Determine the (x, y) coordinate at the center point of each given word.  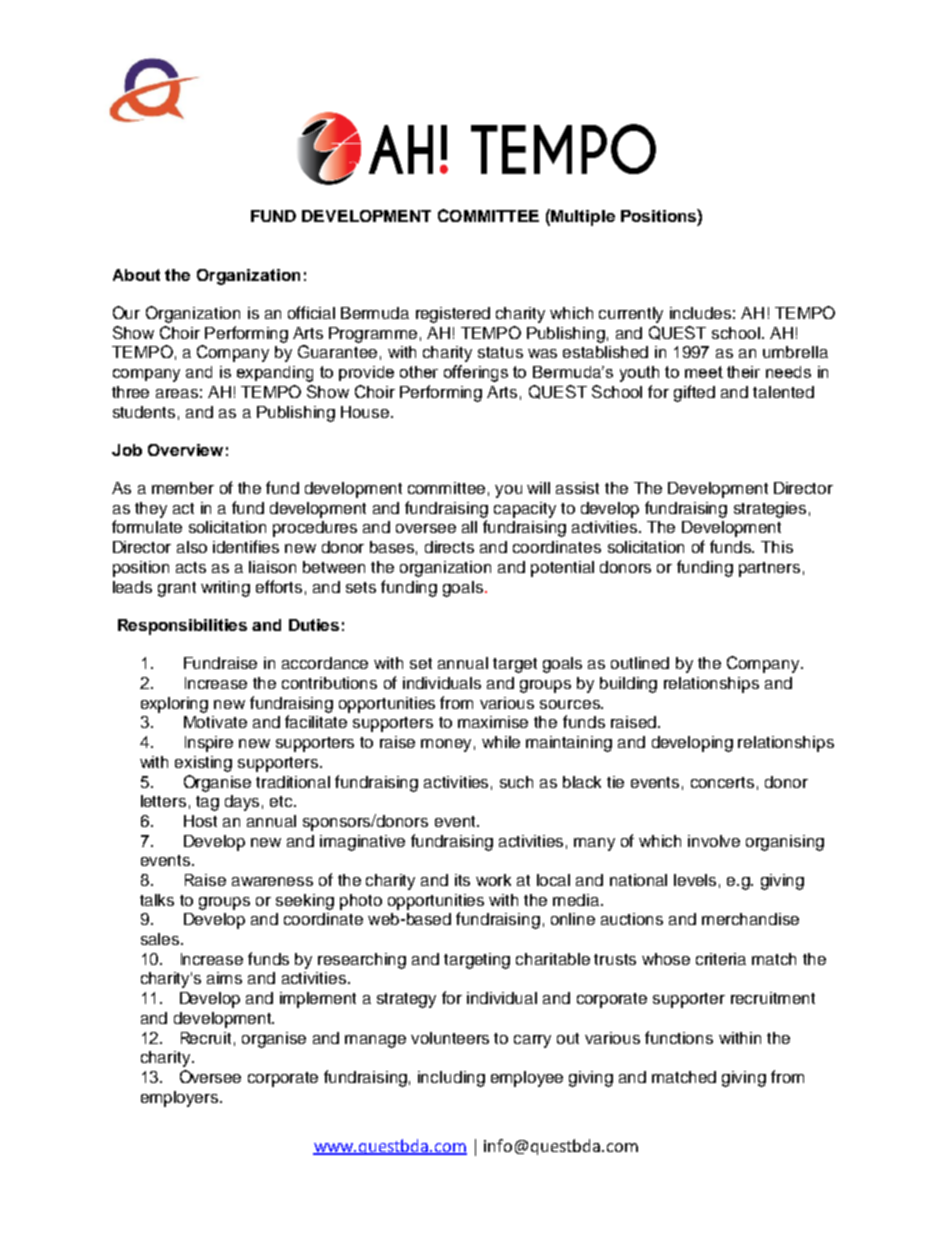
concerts (722, 782)
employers (181, 1099)
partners (769, 569)
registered (453, 315)
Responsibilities (182, 627)
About (136, 275)
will (538, 488)
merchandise (750, 919)
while (501, 742)
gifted (694, 393)
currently (631, 315)
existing (203, 764)
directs (449, 547)
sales (161, 939)
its (462, 880)
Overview (185, 450)
